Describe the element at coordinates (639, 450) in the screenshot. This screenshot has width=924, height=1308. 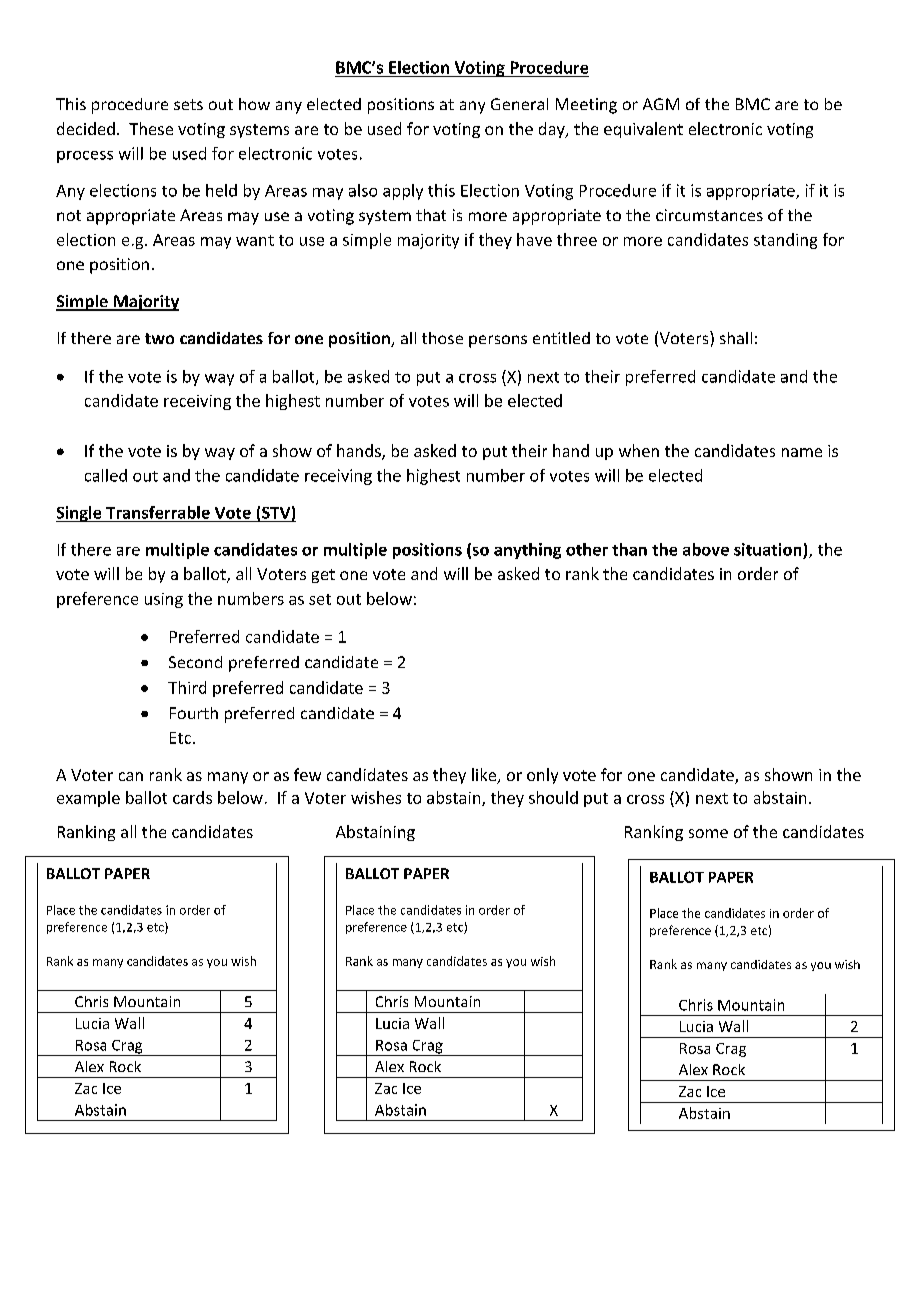
I see `when` at that location.
